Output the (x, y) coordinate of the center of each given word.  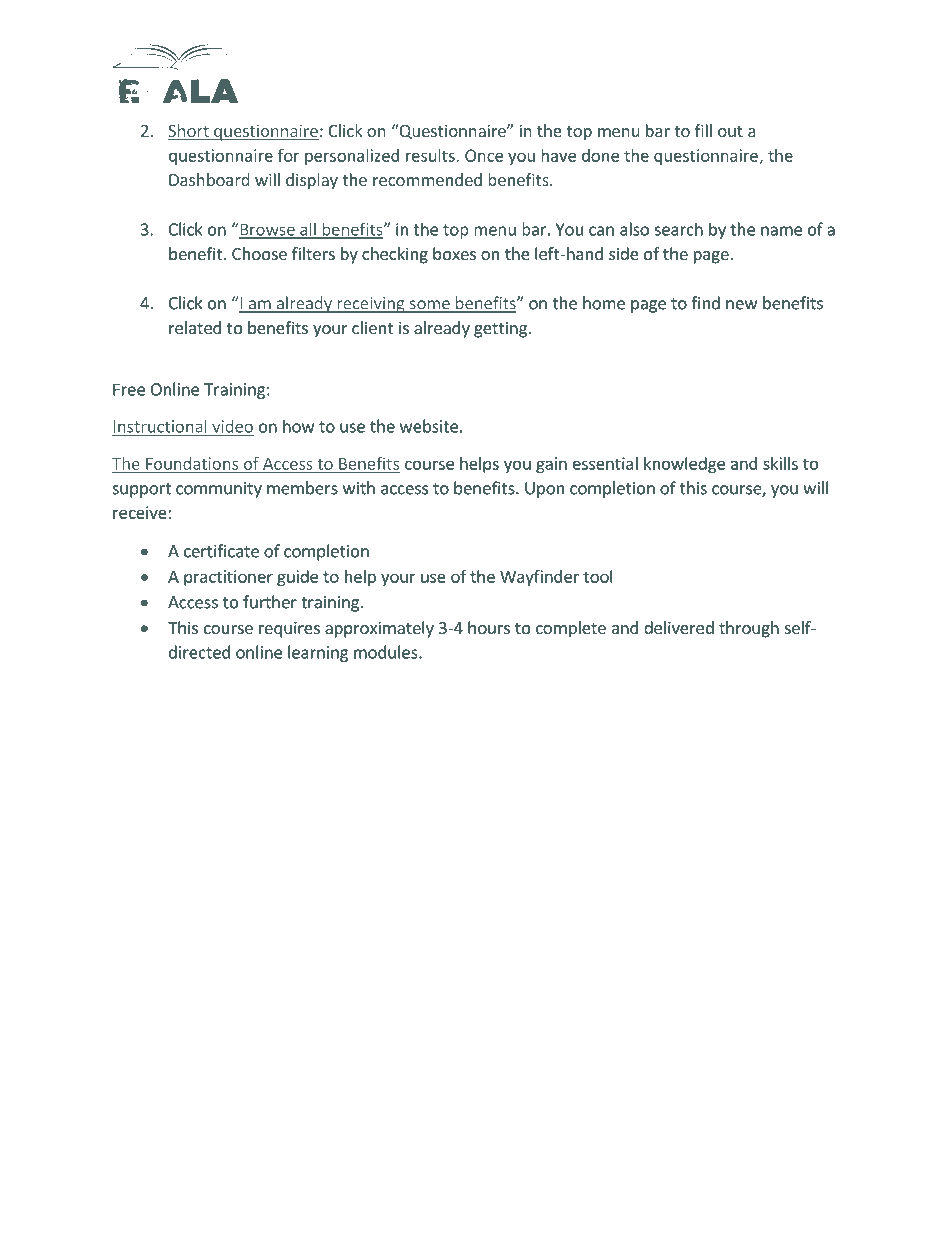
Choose (259, 253)
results (431, 155)
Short (189, 132)
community (219, 490)
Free (129, 390)
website (429, 426)
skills (780, 463)
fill (703, 130)
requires (289, 629)
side (624, 253)
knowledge (684, 465)
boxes (454, 253)
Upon (544, 490)
